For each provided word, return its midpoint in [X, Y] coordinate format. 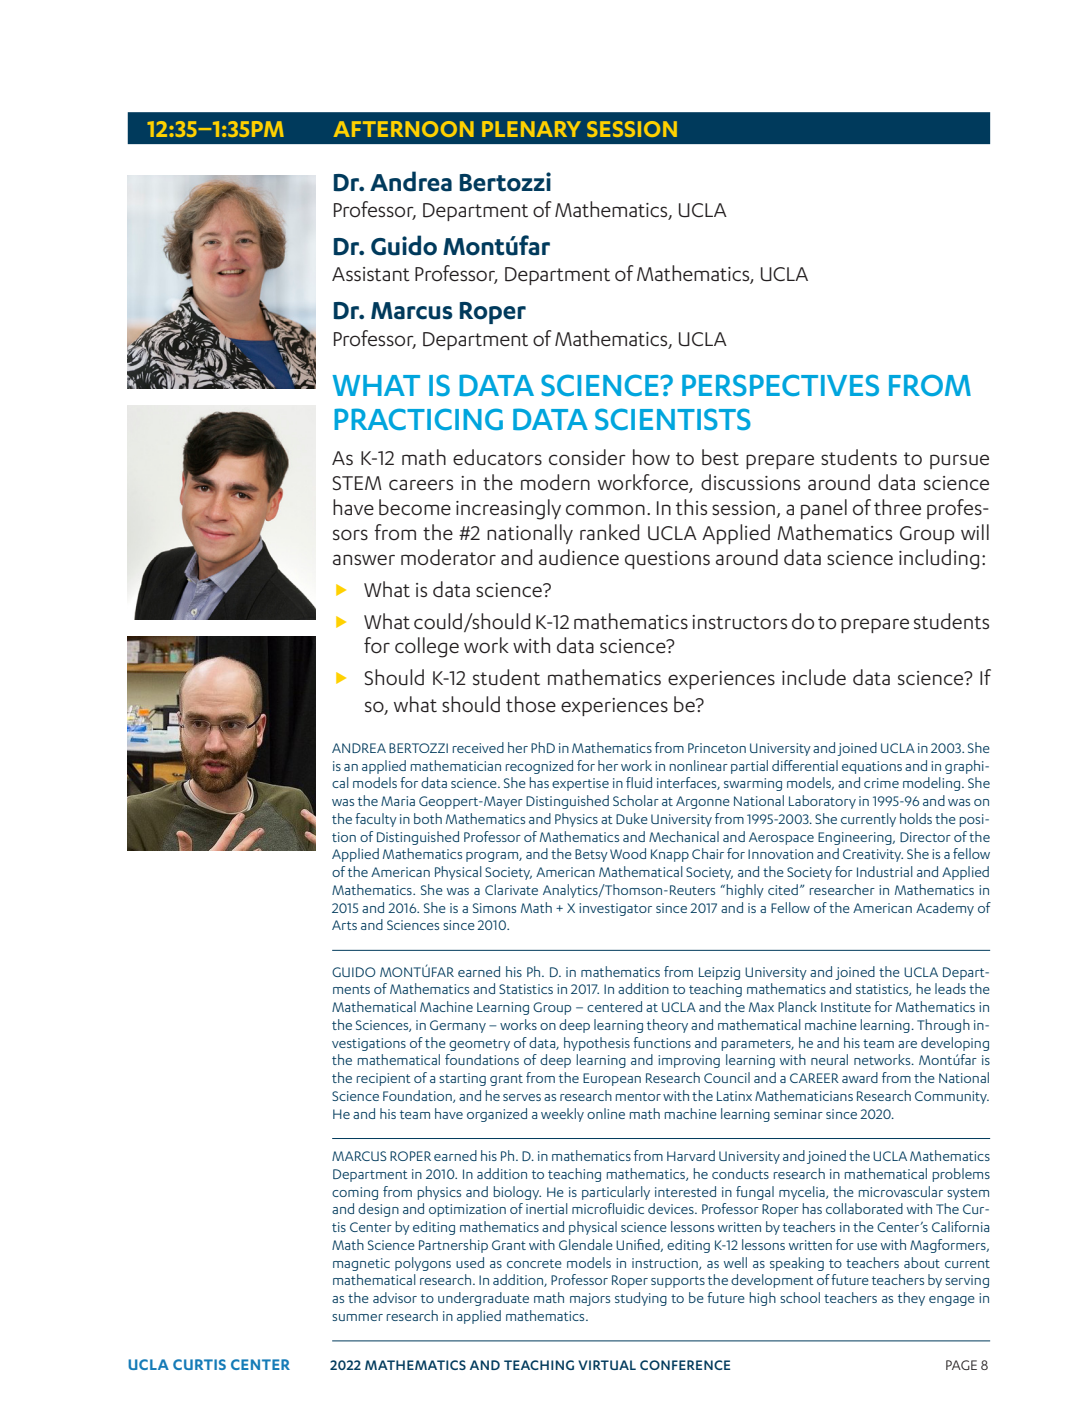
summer [357, 1317]
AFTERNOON [404, 129]
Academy [945, 909]
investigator [615, 909]
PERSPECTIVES [780, 385]
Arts [344, 925]
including [939, 559]
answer [364, 560]
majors [590, 1299]
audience [579, 557]
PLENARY [531, 129]
